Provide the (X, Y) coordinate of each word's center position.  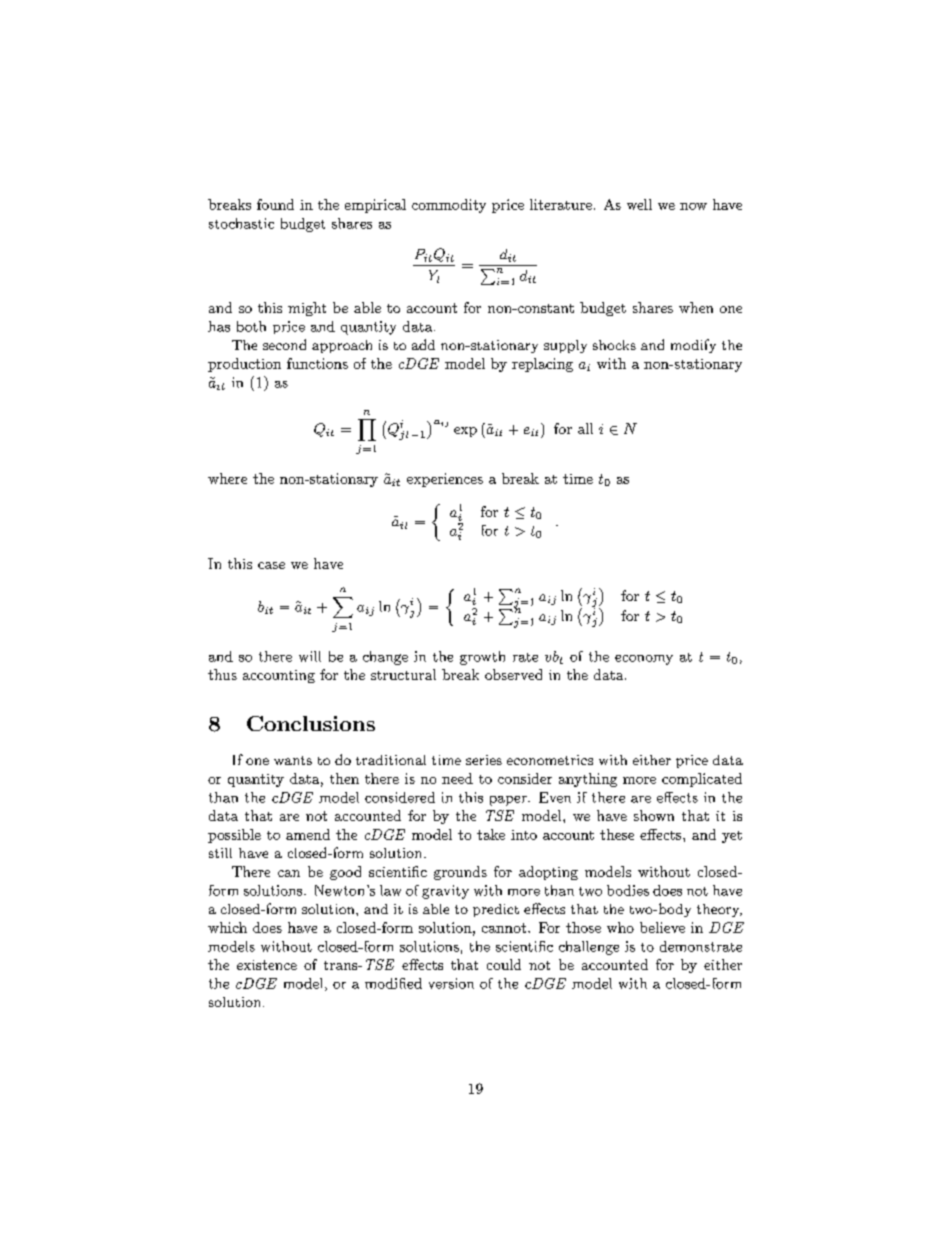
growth (482, 658)
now (693, 206)
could (504, 964)
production (244, 365)
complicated (702, 780)
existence (267, 965)
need (457, 778)
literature (561, 204)
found (275, 204)
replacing (542, 365)
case (271, 565)
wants (293, 760)
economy (644, 660)
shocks (614, 345)
